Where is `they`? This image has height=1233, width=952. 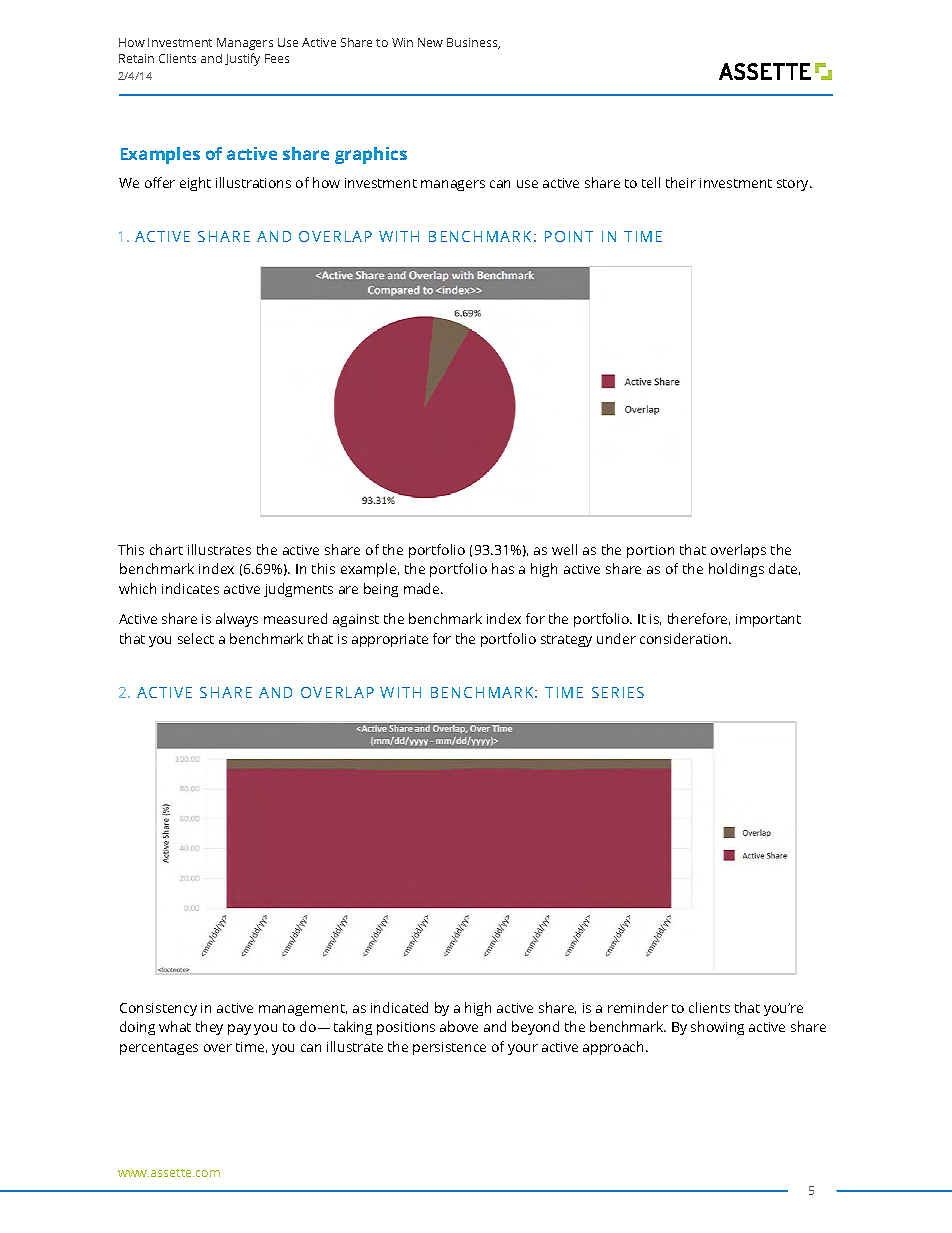 they is located at coordinates (209, 1028).
